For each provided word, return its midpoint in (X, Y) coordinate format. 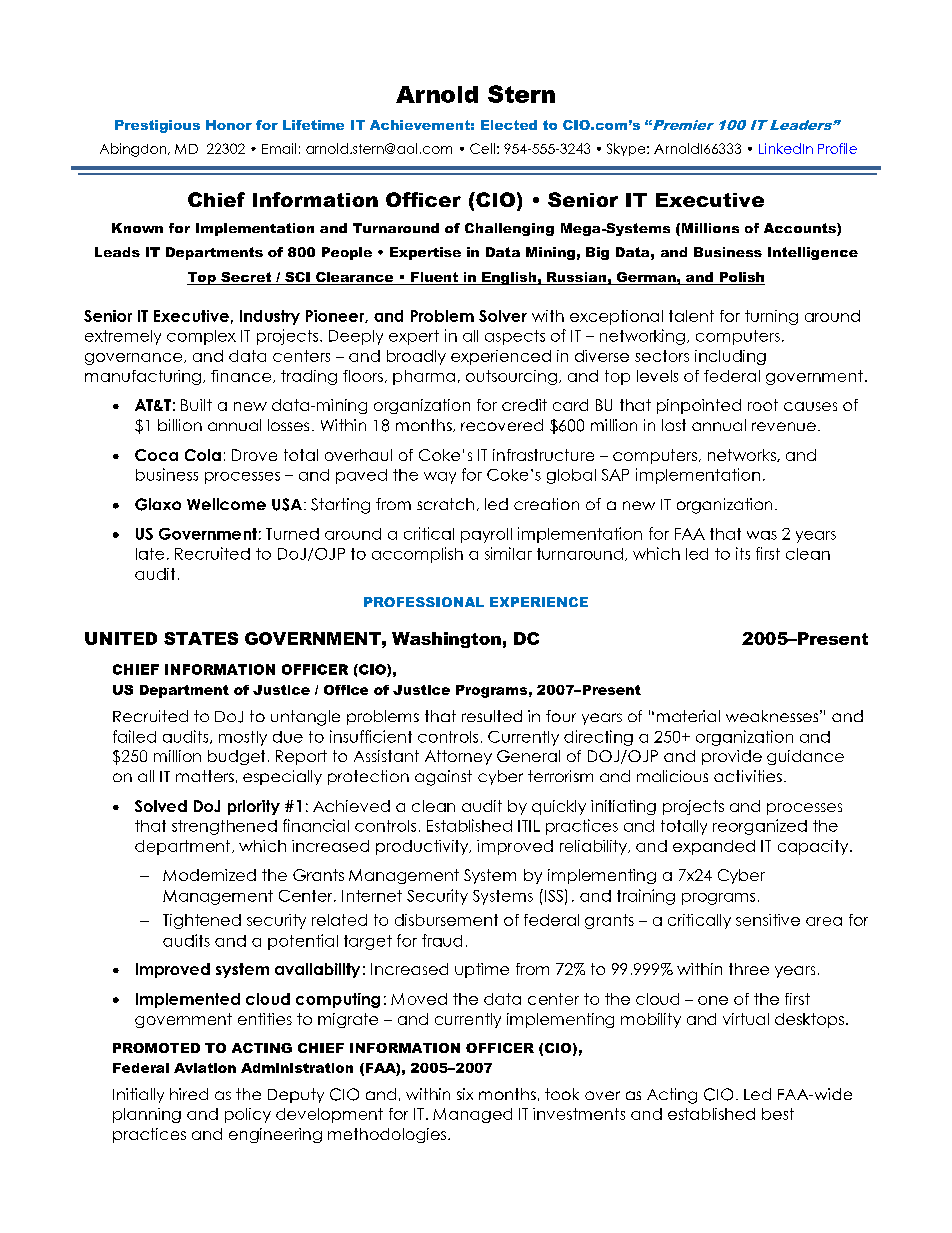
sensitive (768, 920)
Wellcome (226, 504)
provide (732, 757)
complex (201, 337)
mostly (243, 738)
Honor (229, 125)
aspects (515, 337)
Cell (482, 148)
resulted (492, 716)
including (730, 357)
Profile (837, 148)
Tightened (202, 921)
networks (743, 455)
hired (189, 1094)
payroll (486, 535)
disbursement (446, 920)
